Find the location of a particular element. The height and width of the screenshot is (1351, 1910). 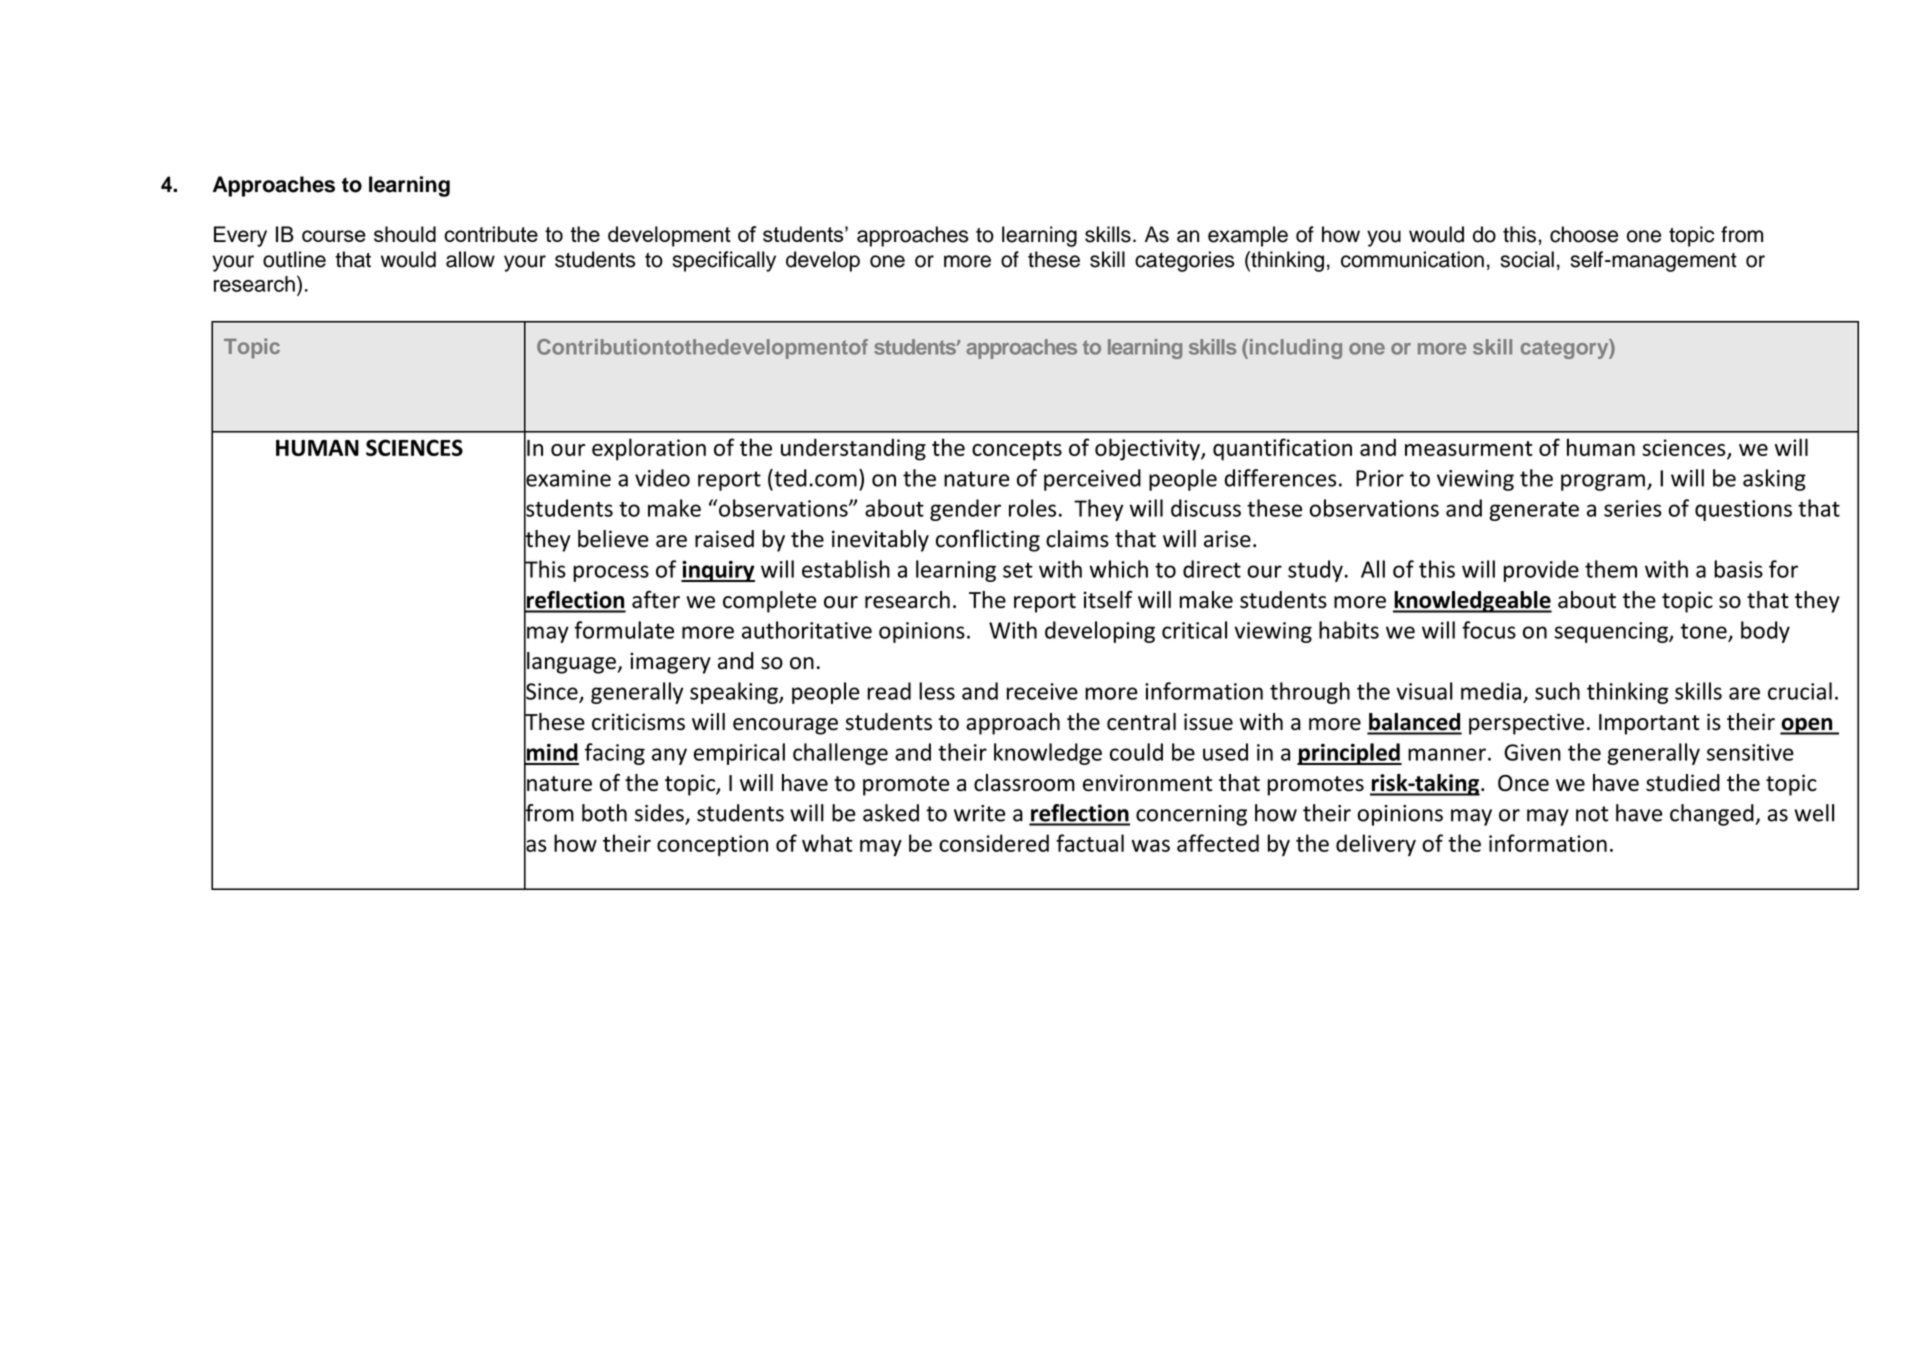

including is located at coordinates (1294, 349).
